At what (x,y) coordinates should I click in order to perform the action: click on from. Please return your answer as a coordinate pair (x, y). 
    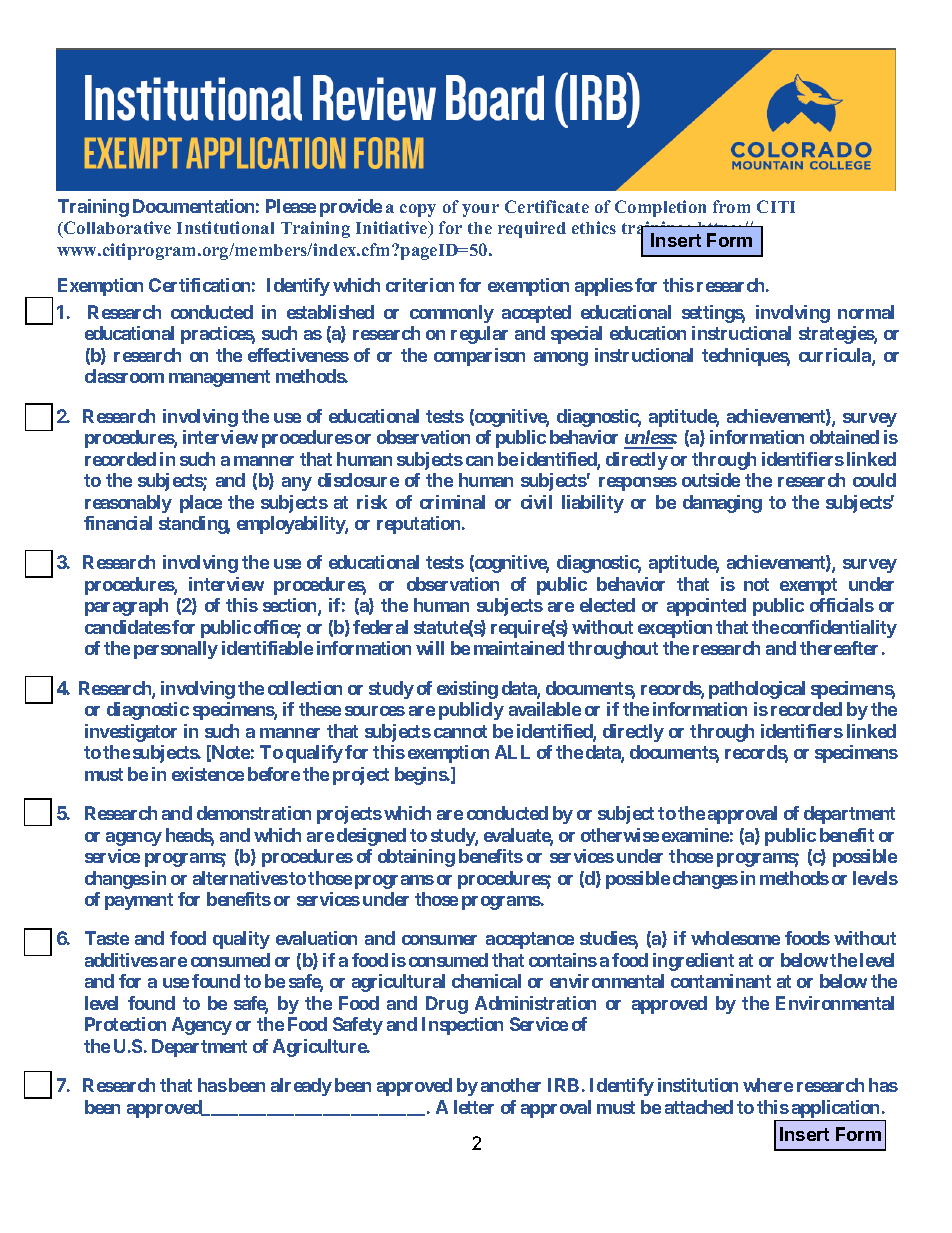
    Looking at the image, I should click on (731, 206).
